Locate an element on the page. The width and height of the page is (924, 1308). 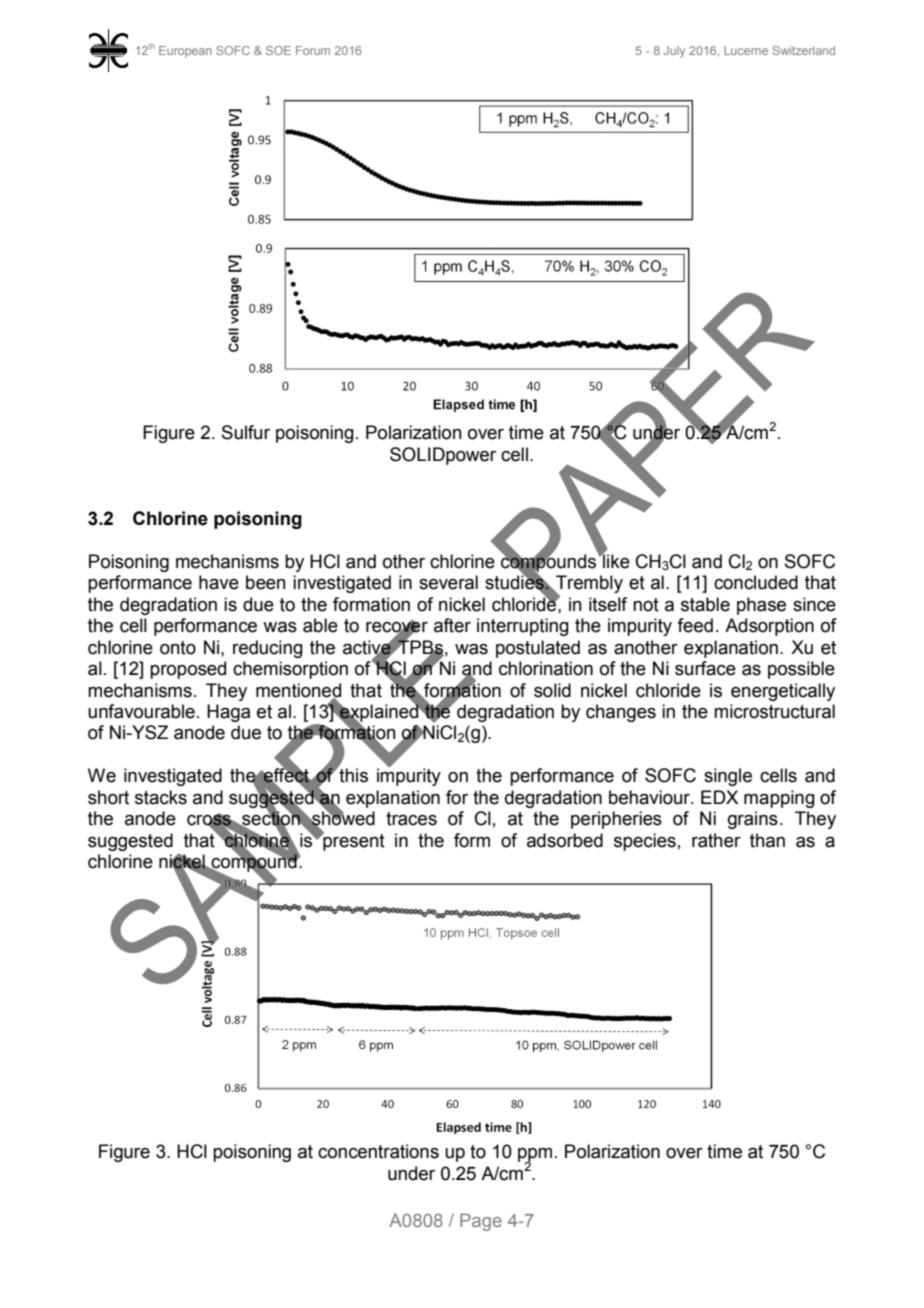
ppm is located at coordinates (535, 1156).
